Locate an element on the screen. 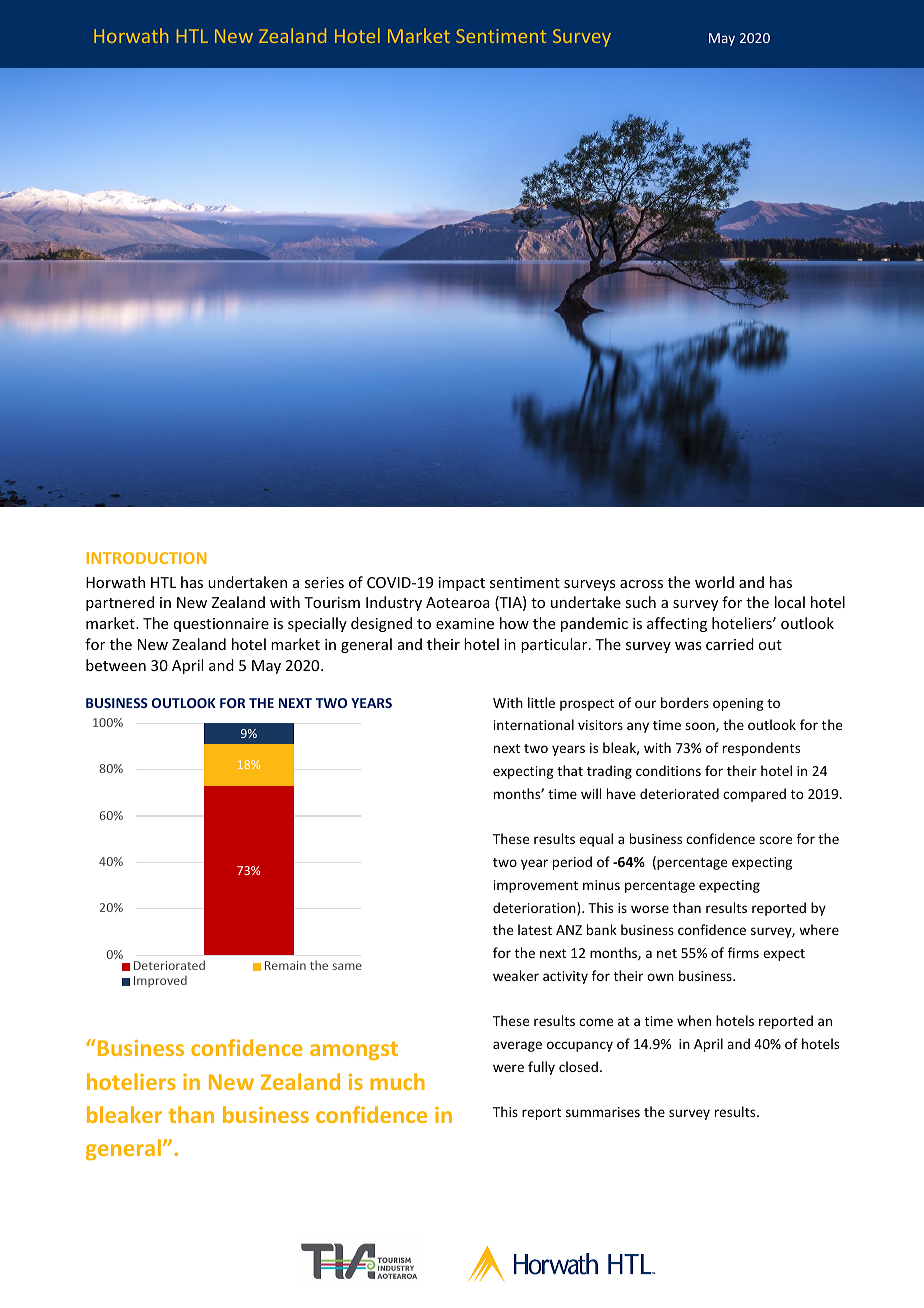  INTRODUCTION is located at coordinates (146, 558).
